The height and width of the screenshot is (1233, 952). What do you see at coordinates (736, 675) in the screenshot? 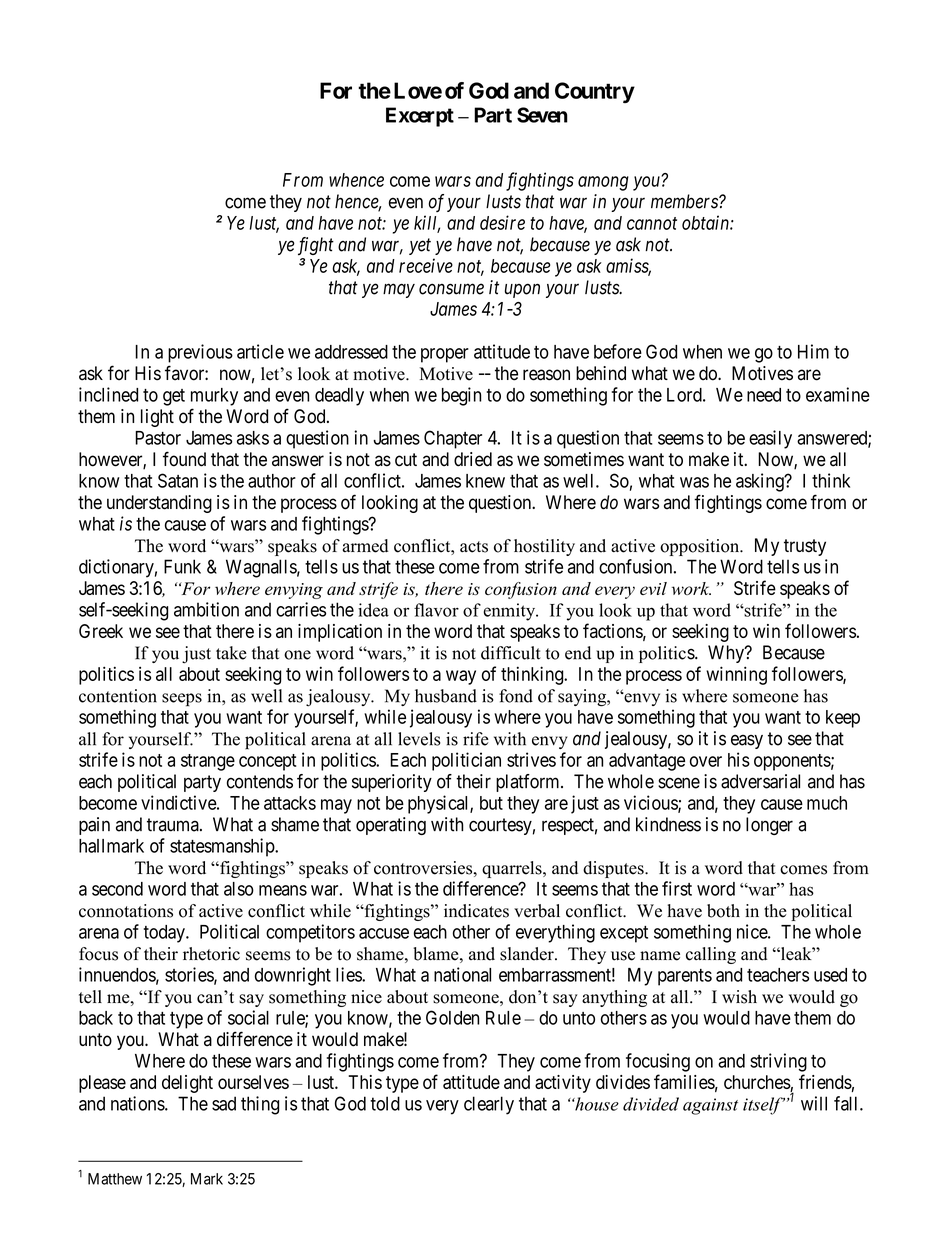
I see `winning` at bounding box center [736, 675].
